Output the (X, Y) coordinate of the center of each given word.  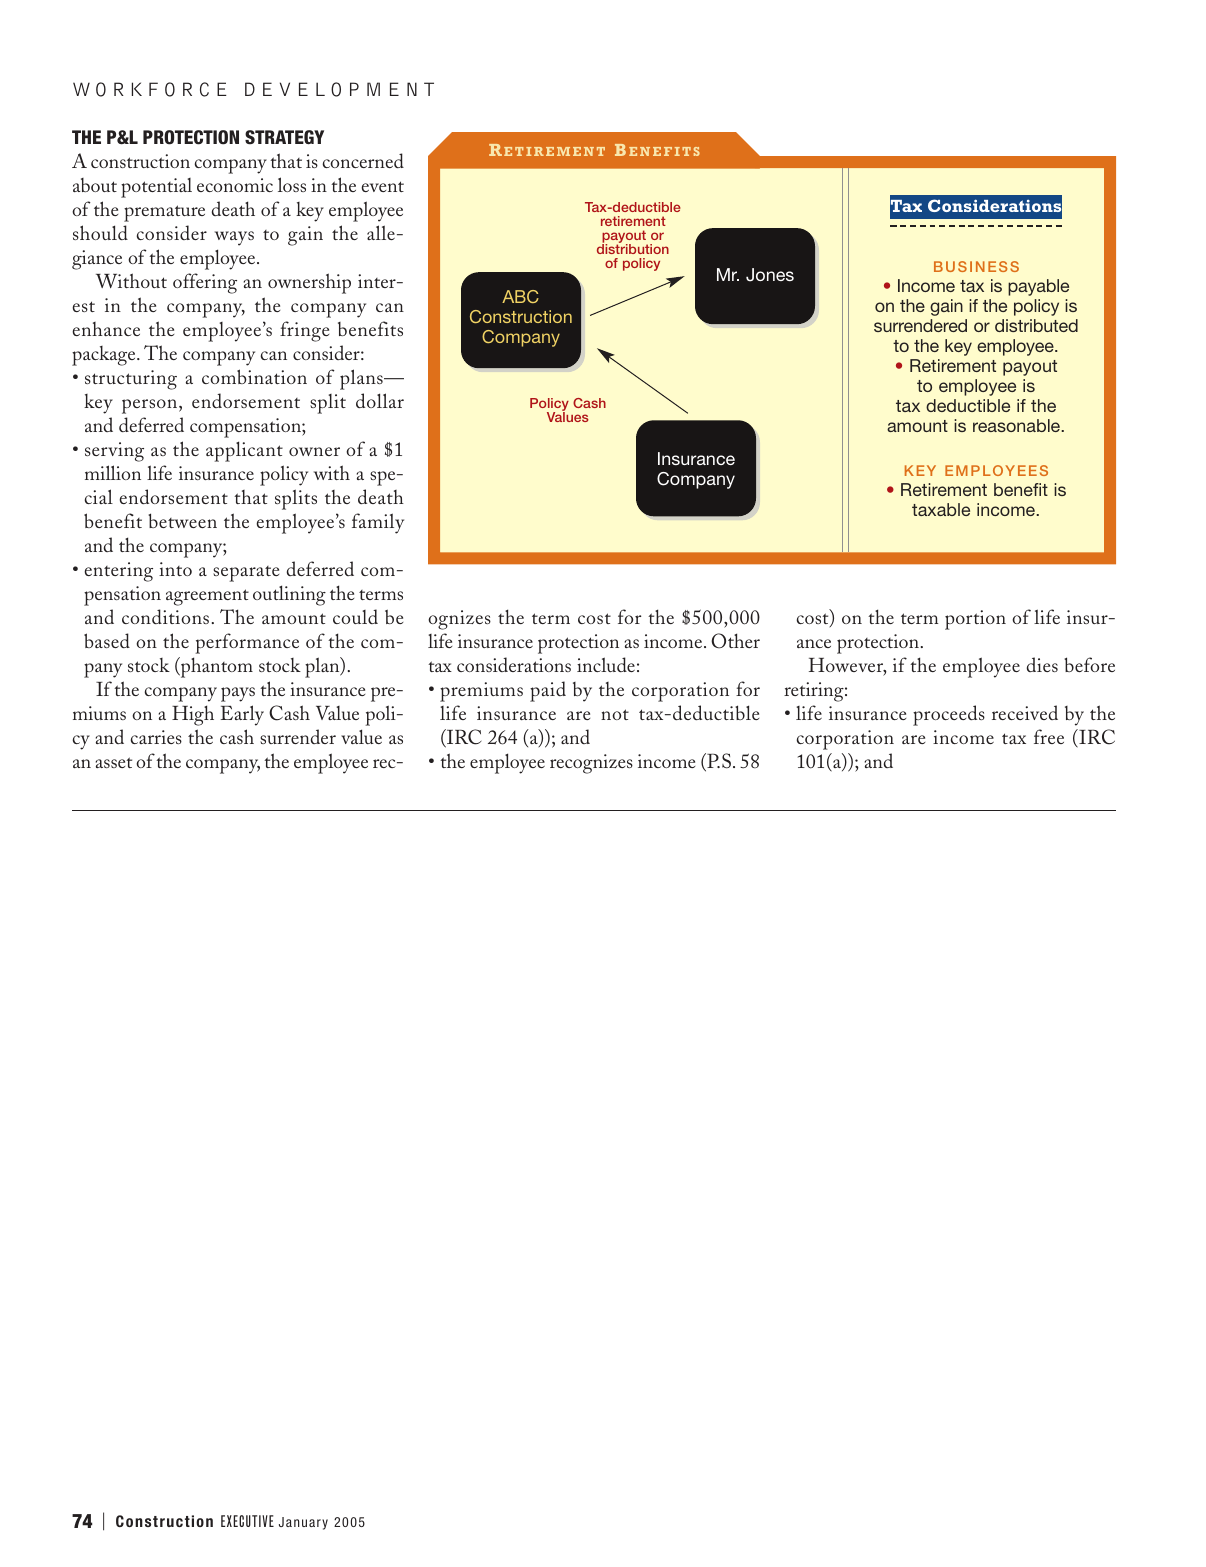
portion (975, 620)
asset (114, 762)
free (1049, 736)
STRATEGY (284, 137)
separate (246, 574)
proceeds (949, 715)
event (382, 186)
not (615, 714)
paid (548, 691)
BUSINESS (976, 266)
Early (242, 715)
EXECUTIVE (247, 1521)
